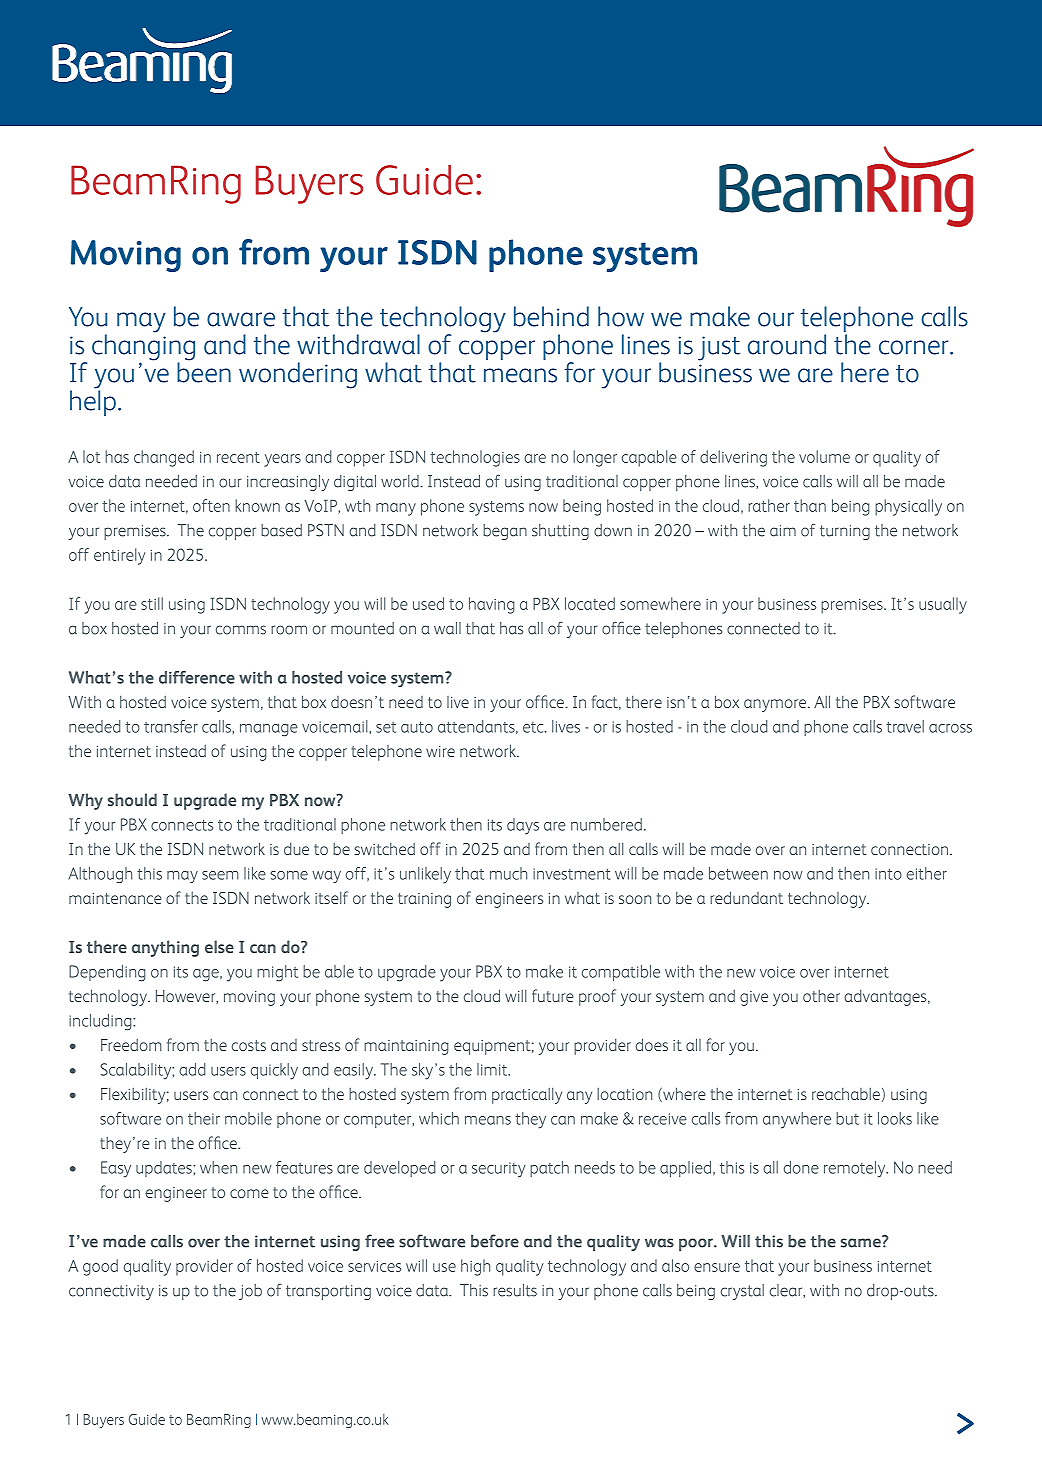 The image size is (1042, 1474). Describe the element at coordinates (132, 799) in the screenshot. I see `should` at that location.
